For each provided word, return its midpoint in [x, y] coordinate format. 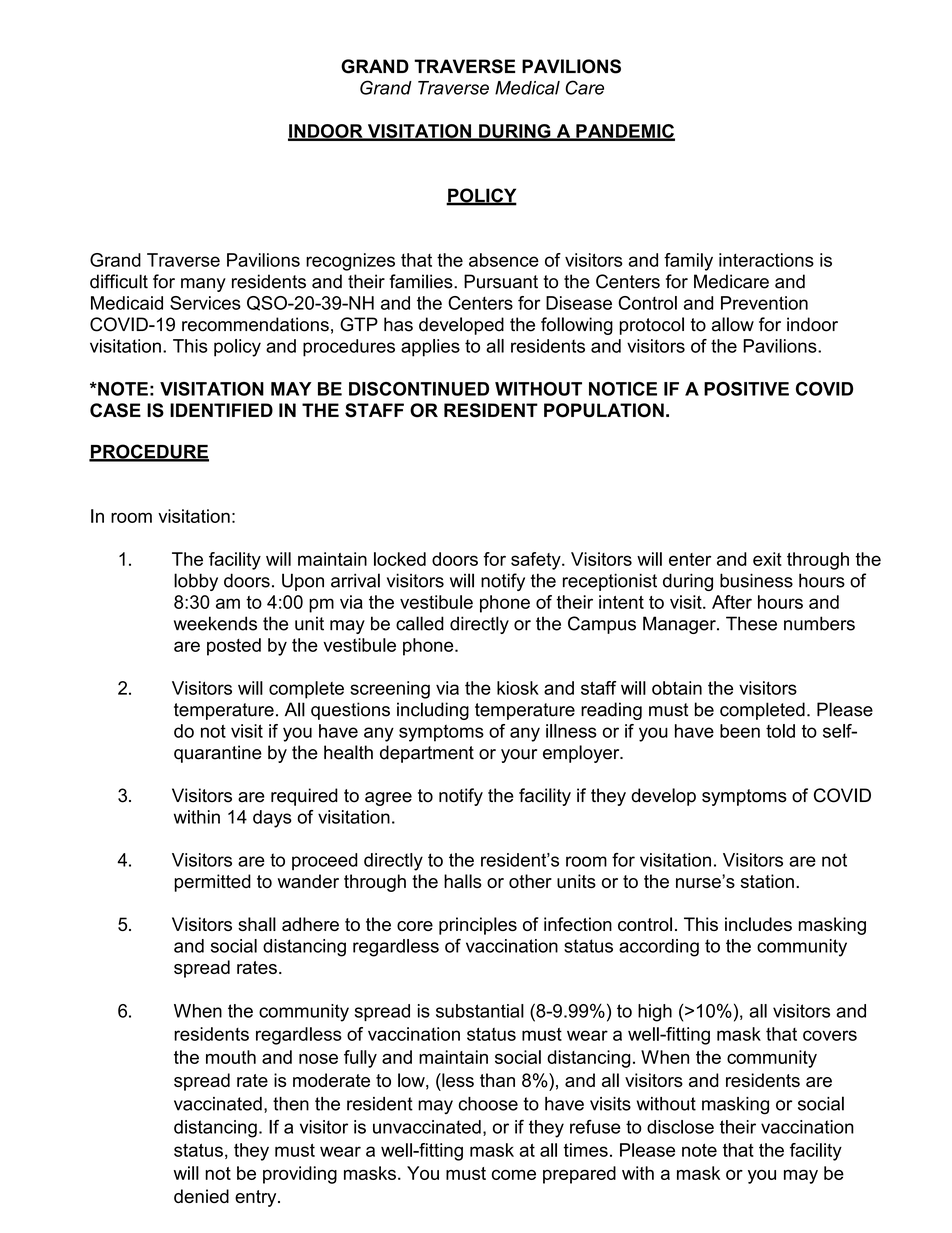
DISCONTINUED [419, 389]
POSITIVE [746, 389]
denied [201, 1196]
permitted [212, 883]
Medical [527, 88]
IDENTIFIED [221, 410]
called [420, 623]
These [751, 623]
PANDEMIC [624, 132]
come [514, 1175]
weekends [215, 623]
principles [478, 926]
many [203, 285]
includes [758, 924]
